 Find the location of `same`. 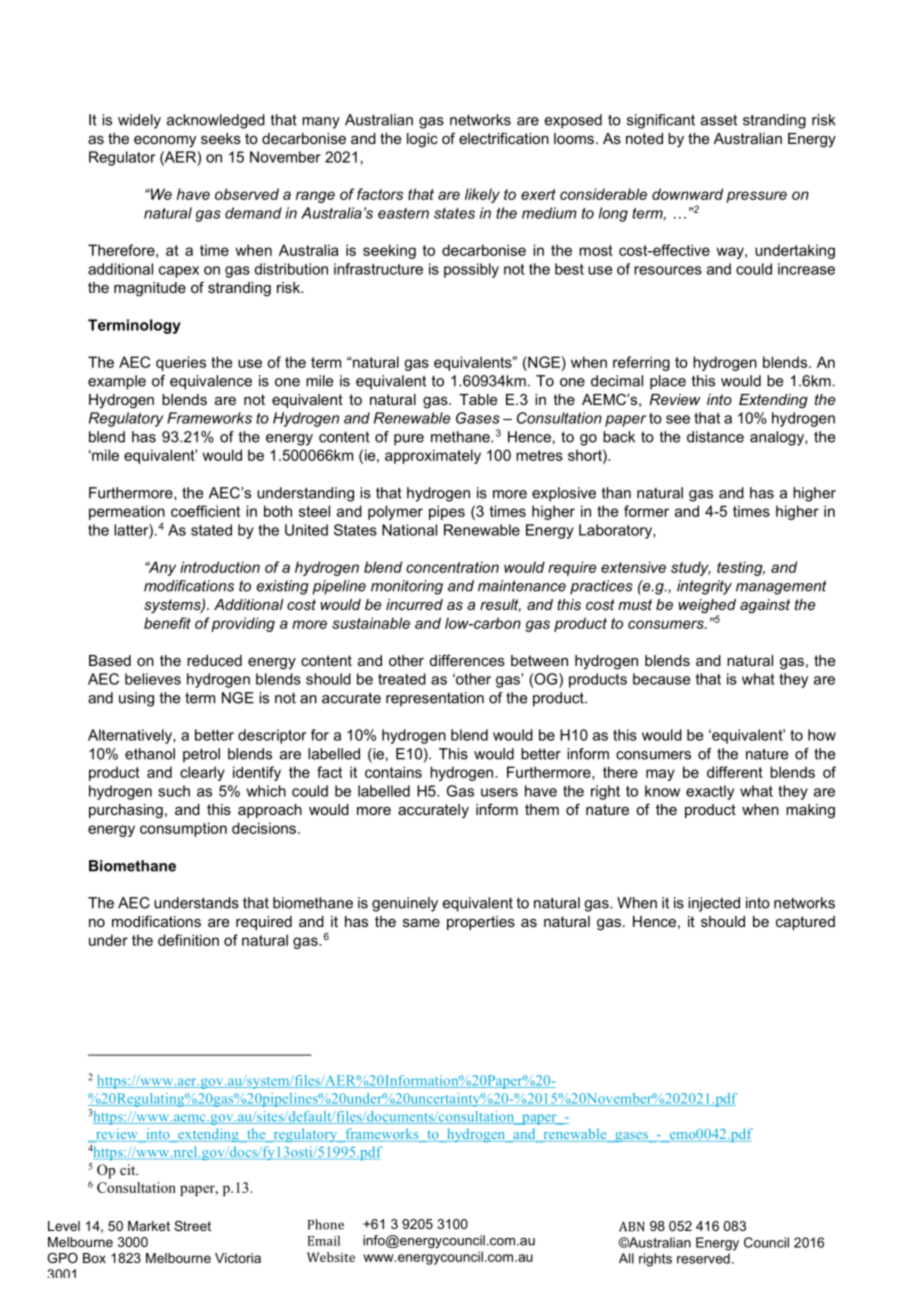

same is located at coordinates (421, 923).
